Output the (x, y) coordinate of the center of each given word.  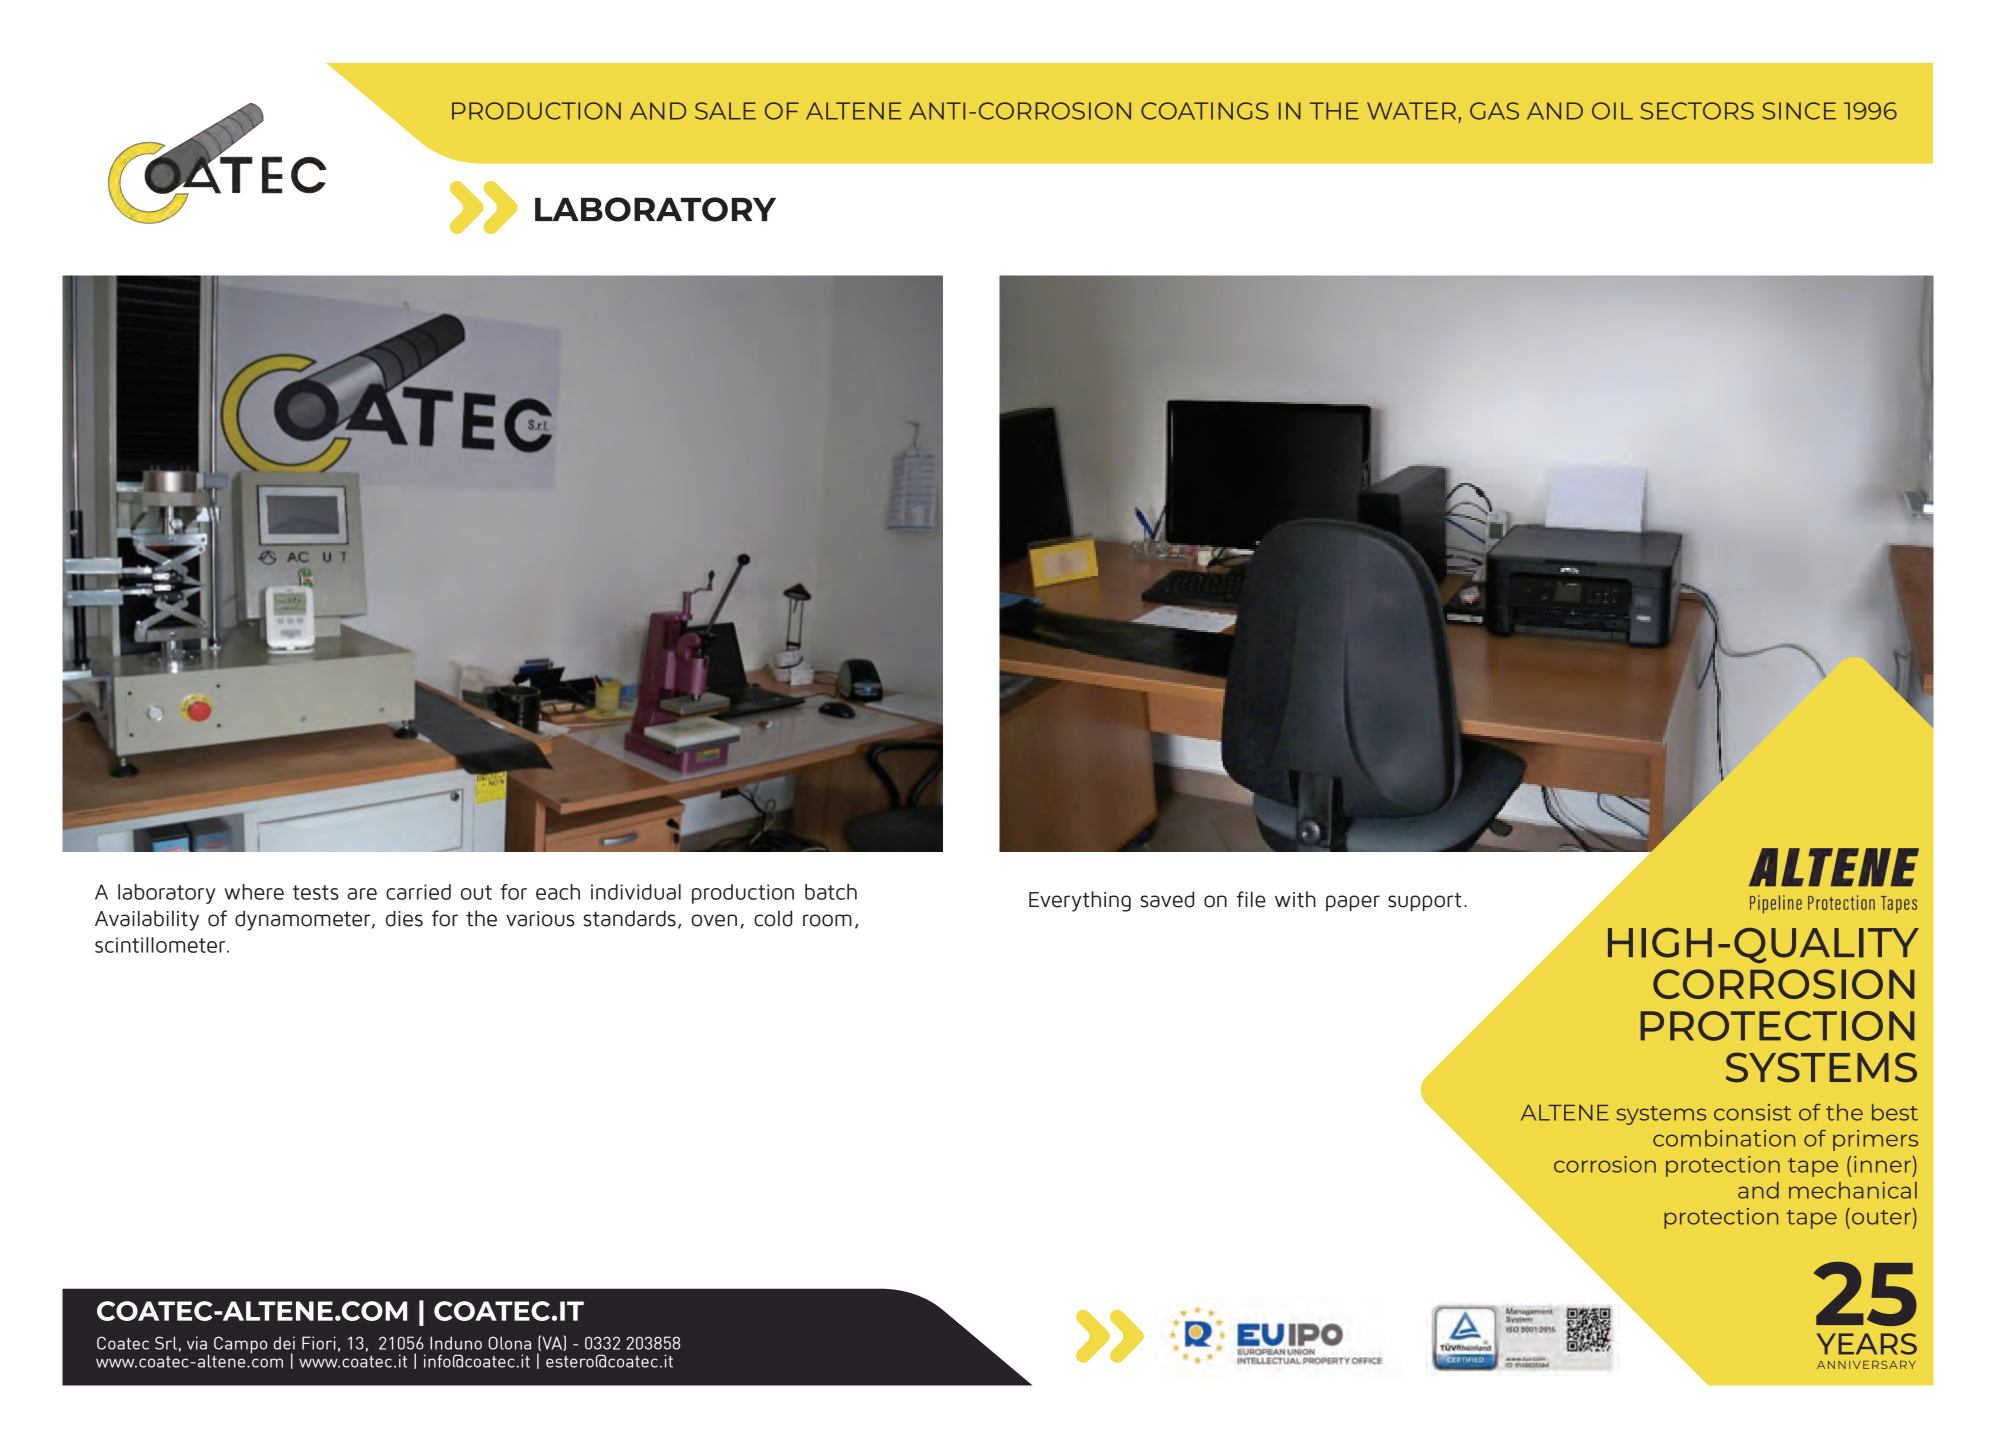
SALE (725, 111)
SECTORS (1697, 111)
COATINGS (1205, 111)
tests (316, 892)
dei (284, 1343)
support (1424, 901)
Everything (1080, 901)
